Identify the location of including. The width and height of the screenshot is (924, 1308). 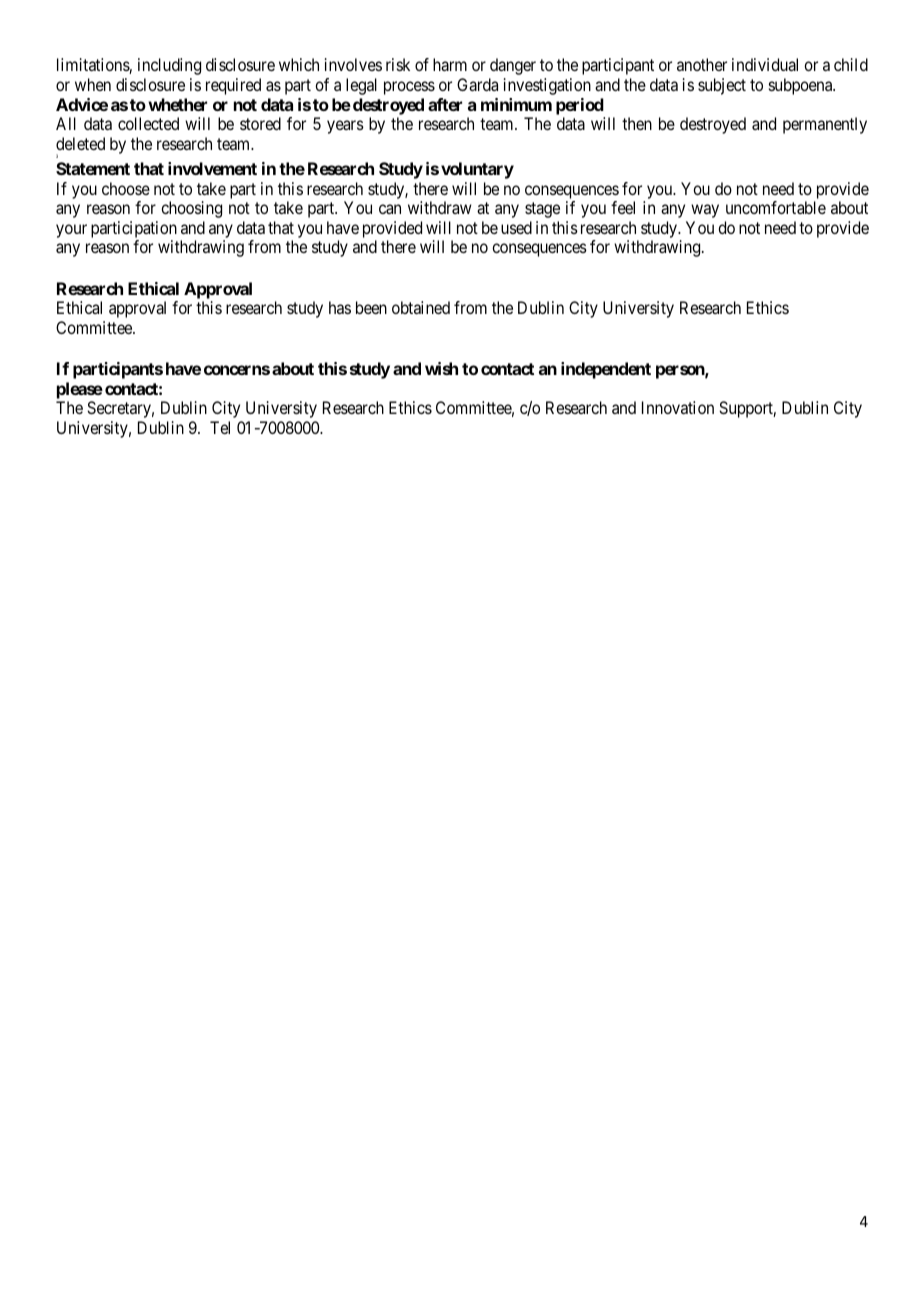
(169, 66).
